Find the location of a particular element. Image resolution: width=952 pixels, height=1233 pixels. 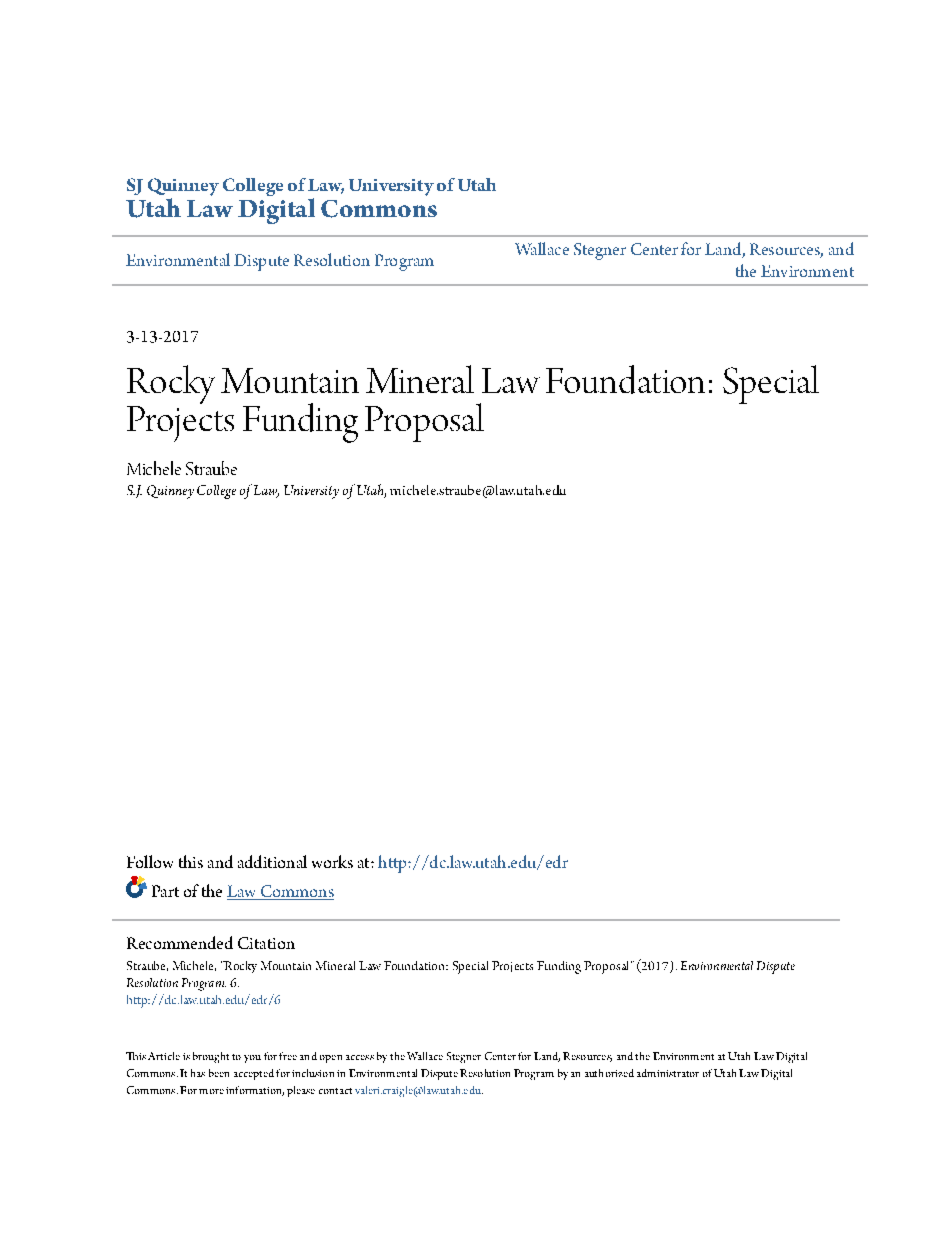

Part is located at coordinates (165, 891).
